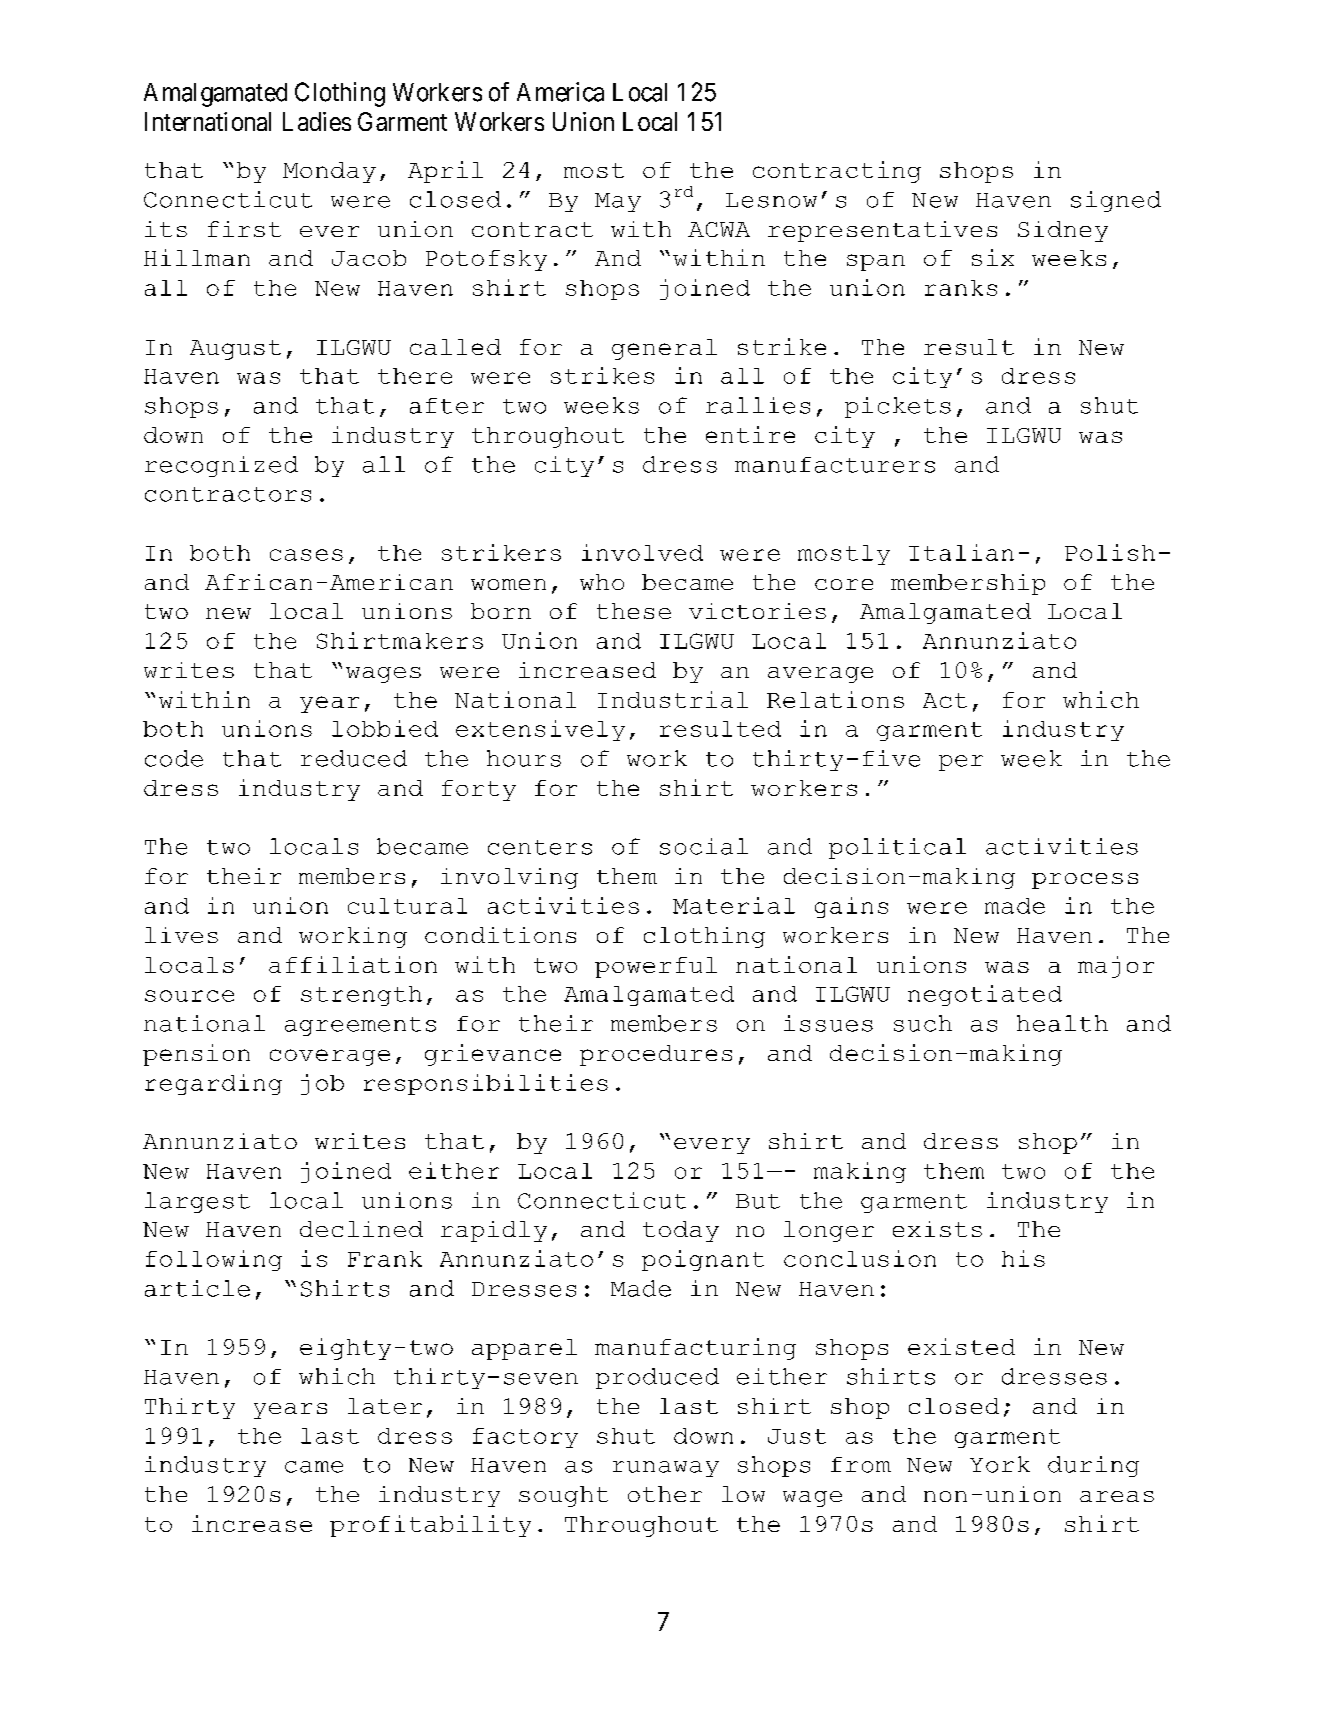  I want to click on Sidney, so click(1063, 231).
